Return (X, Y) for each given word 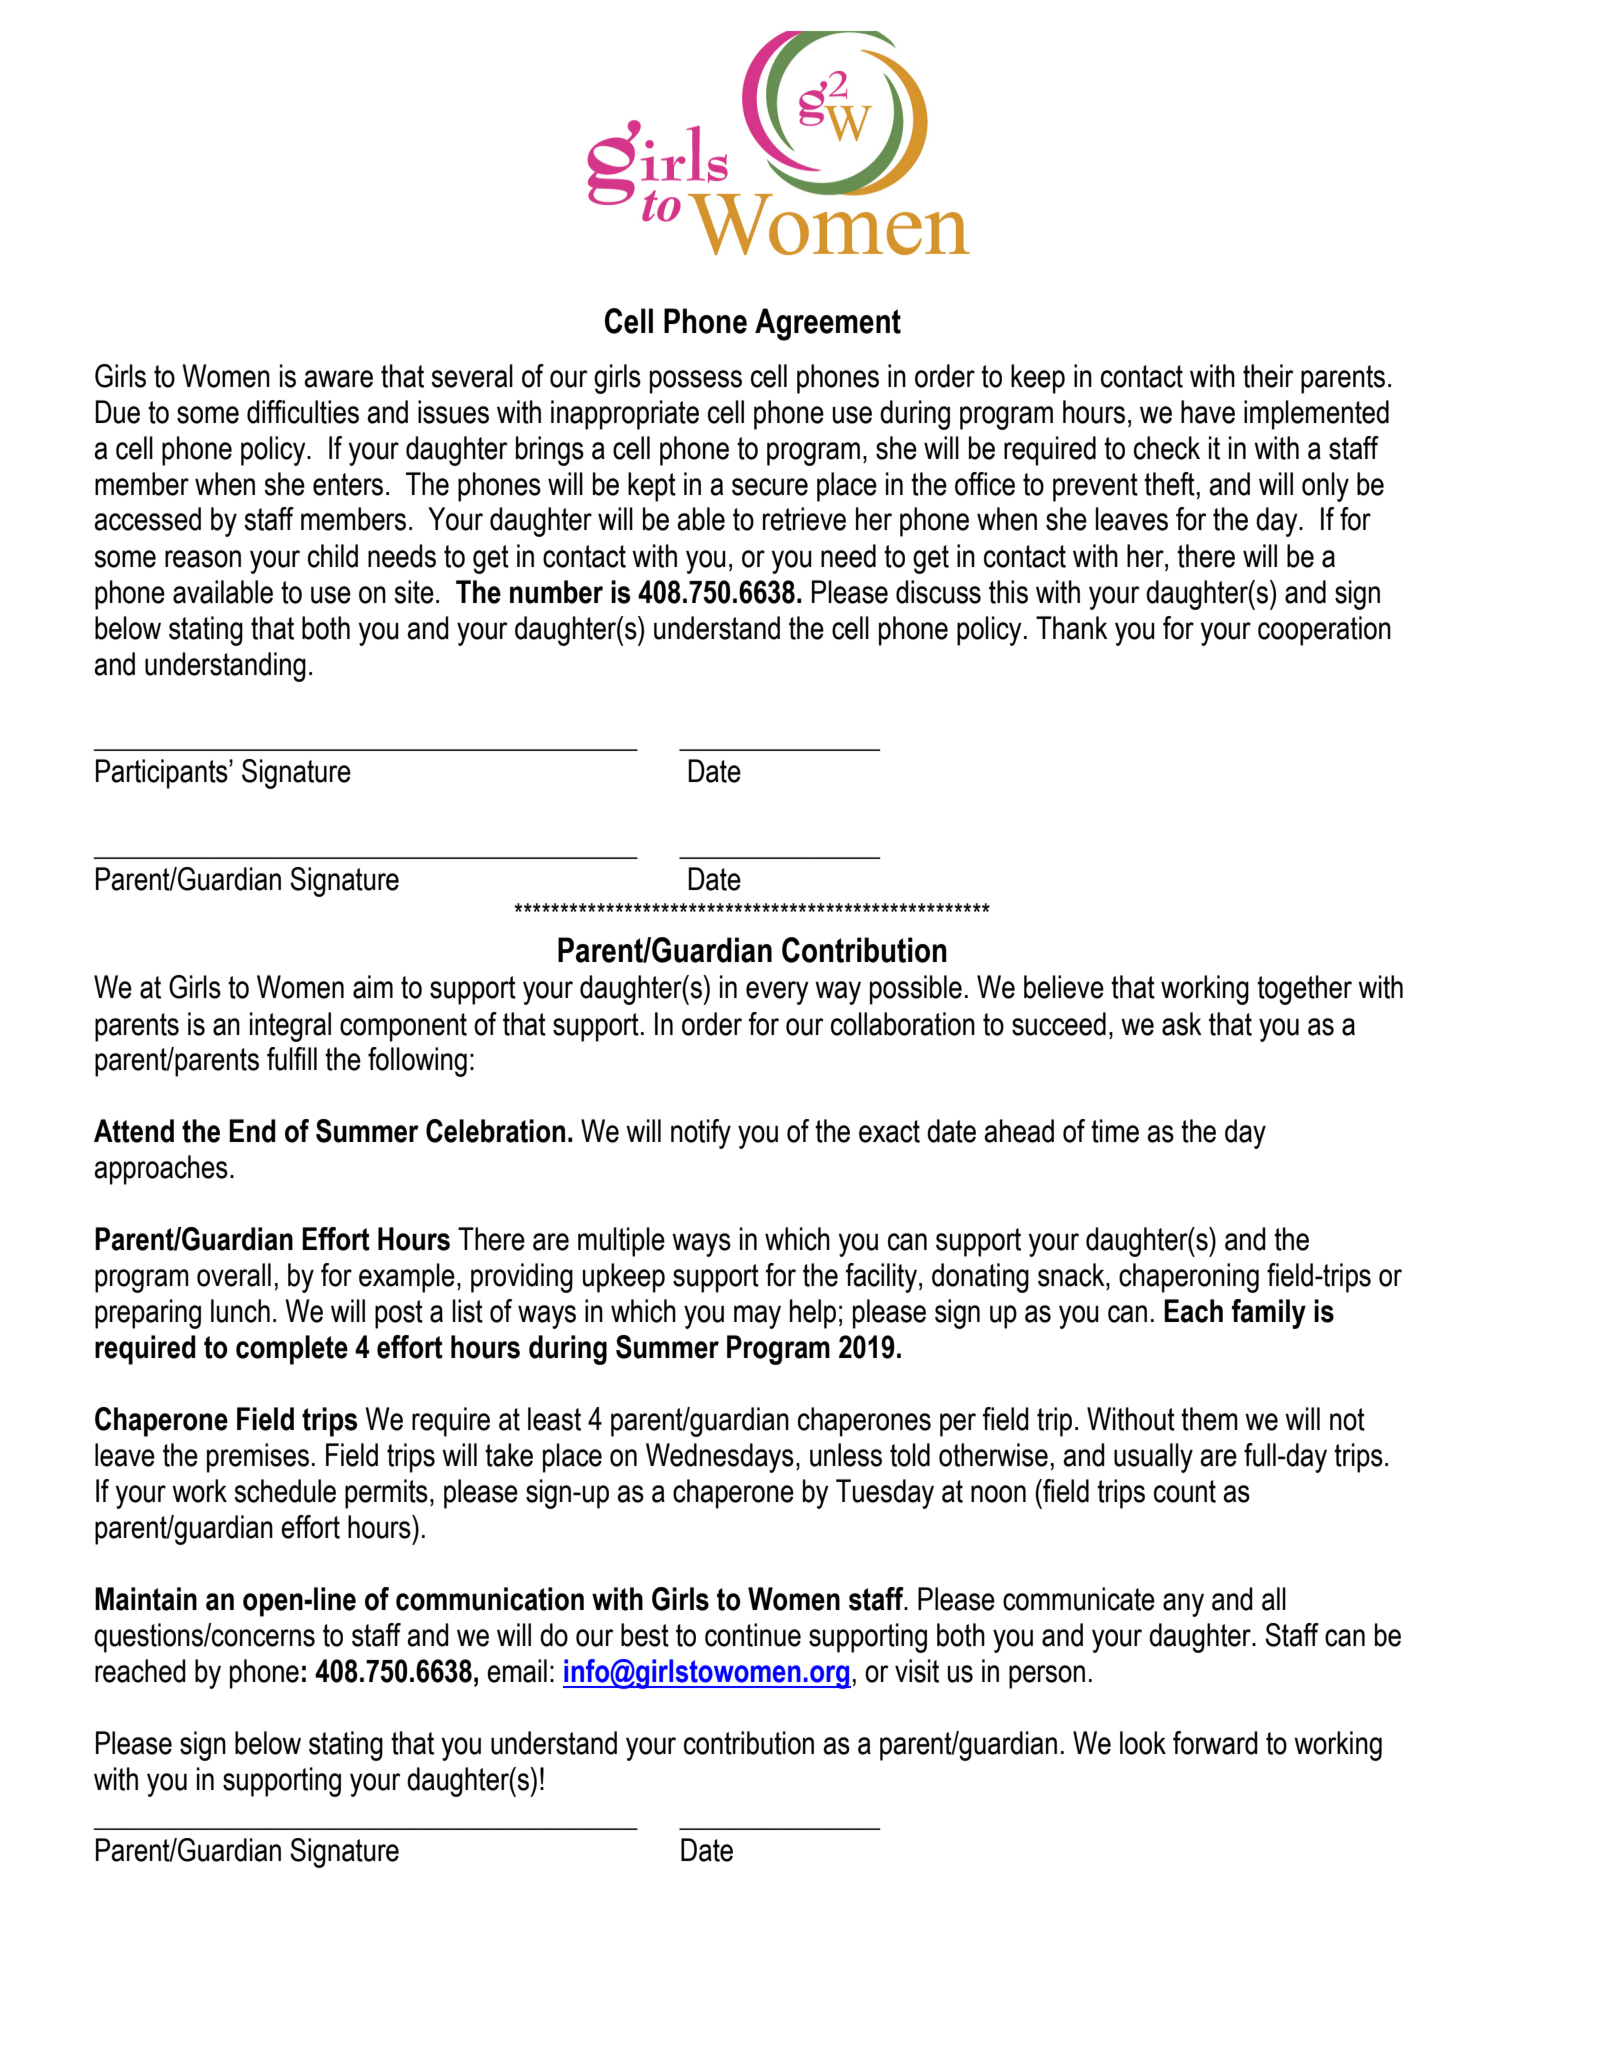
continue (753, 1635)
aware (338, 379)
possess (696, 382)
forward (1215, 1743)
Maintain (146, 1599)
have (1208, 412)
